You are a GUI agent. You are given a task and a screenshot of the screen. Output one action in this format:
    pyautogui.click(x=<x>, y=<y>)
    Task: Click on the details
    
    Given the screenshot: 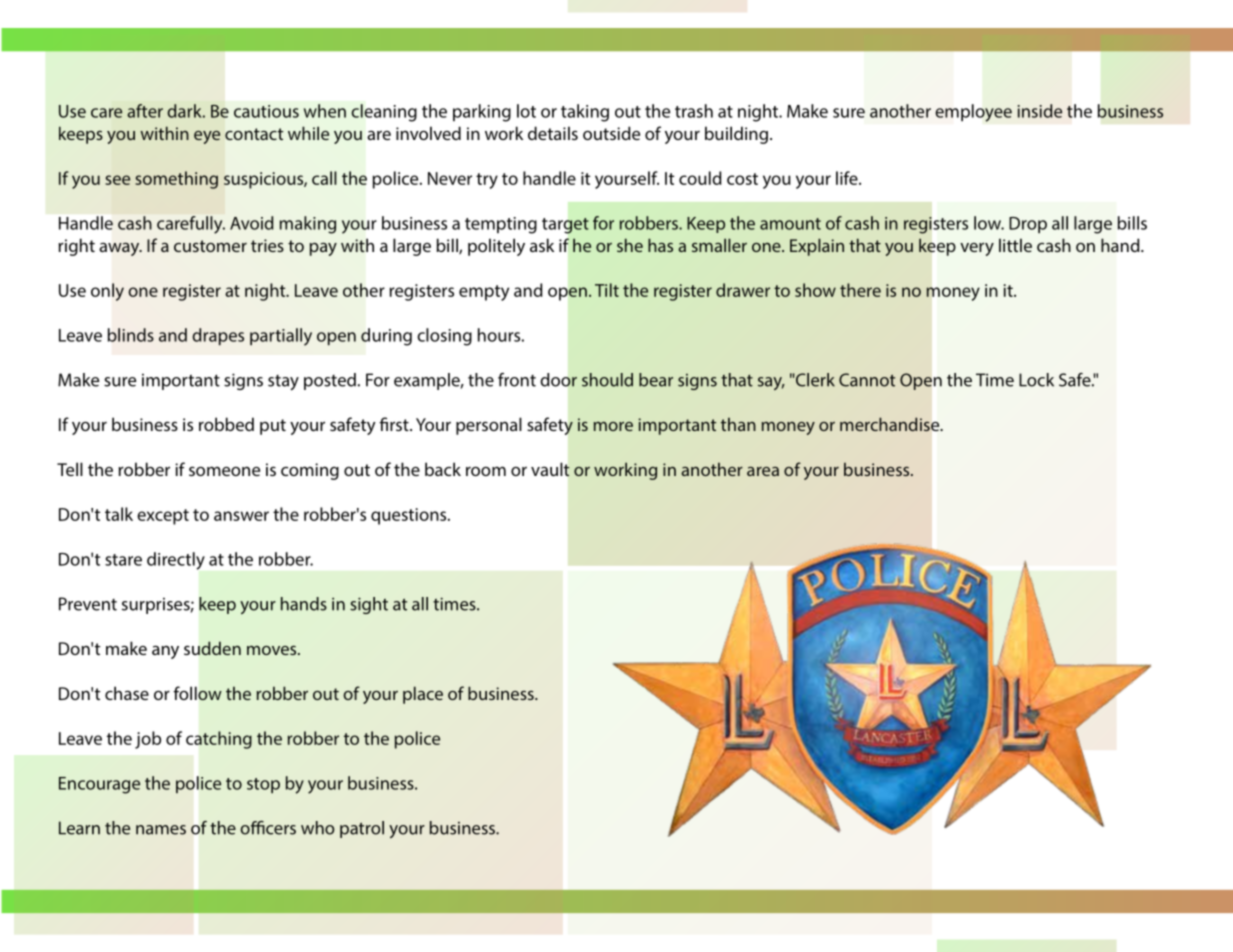 What is the action you would take?
    pyautogui.click(x=553, y=133)
